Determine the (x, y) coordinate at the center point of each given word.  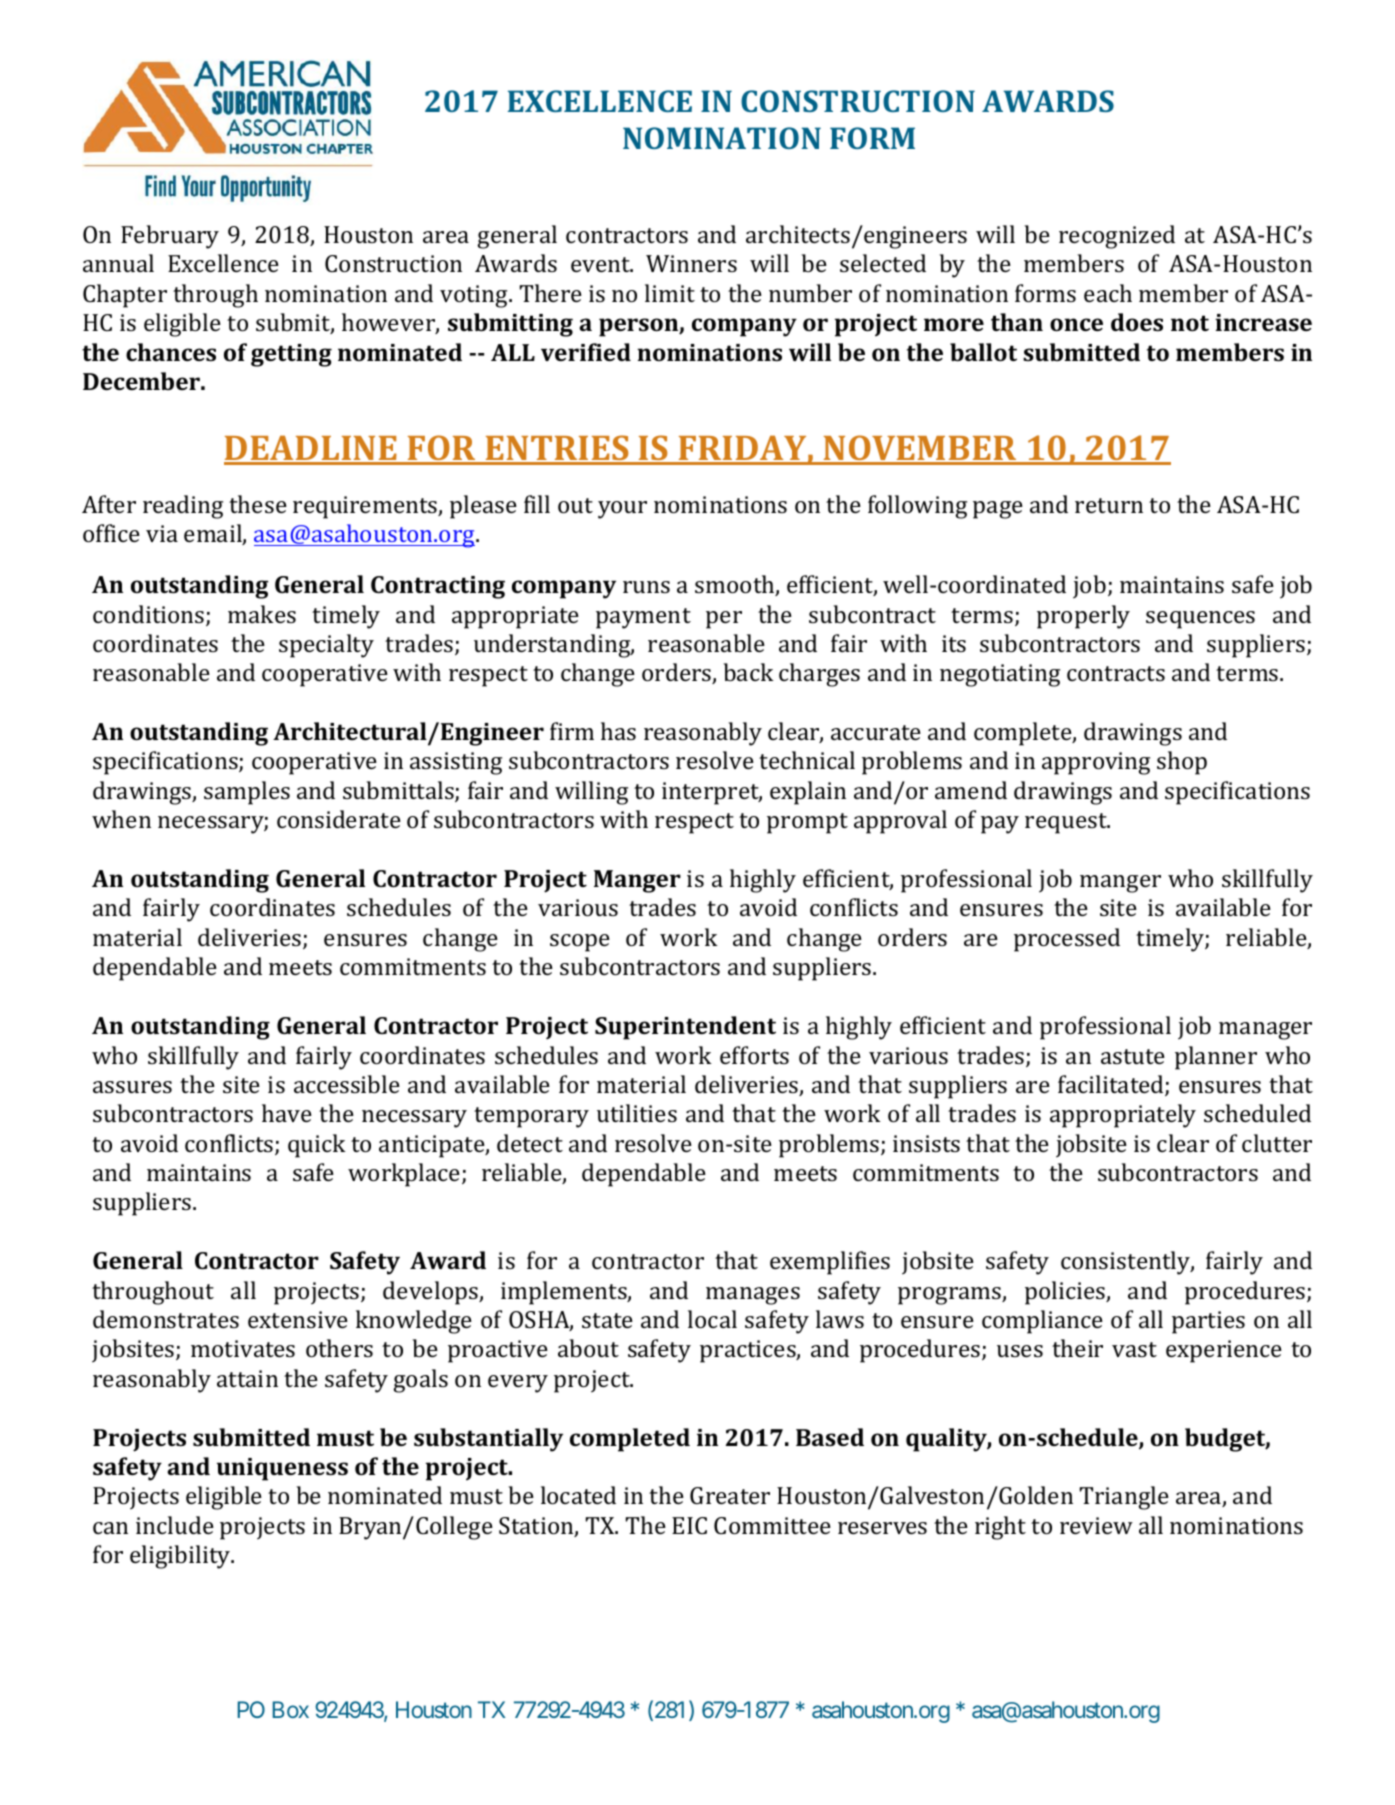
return (1109, 505)
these (258, 504)
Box (291, 1709)
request (1067, 823)
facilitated (1112, 1085)
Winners (691, 263)
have (287, 1113)
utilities (637, 1113)
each (1108, 293)
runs (646, 587)
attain (247, 1378)
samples (247, 793)
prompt (807, 823)
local (712, 1319)
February (170, 237)
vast (1134, 1349)
